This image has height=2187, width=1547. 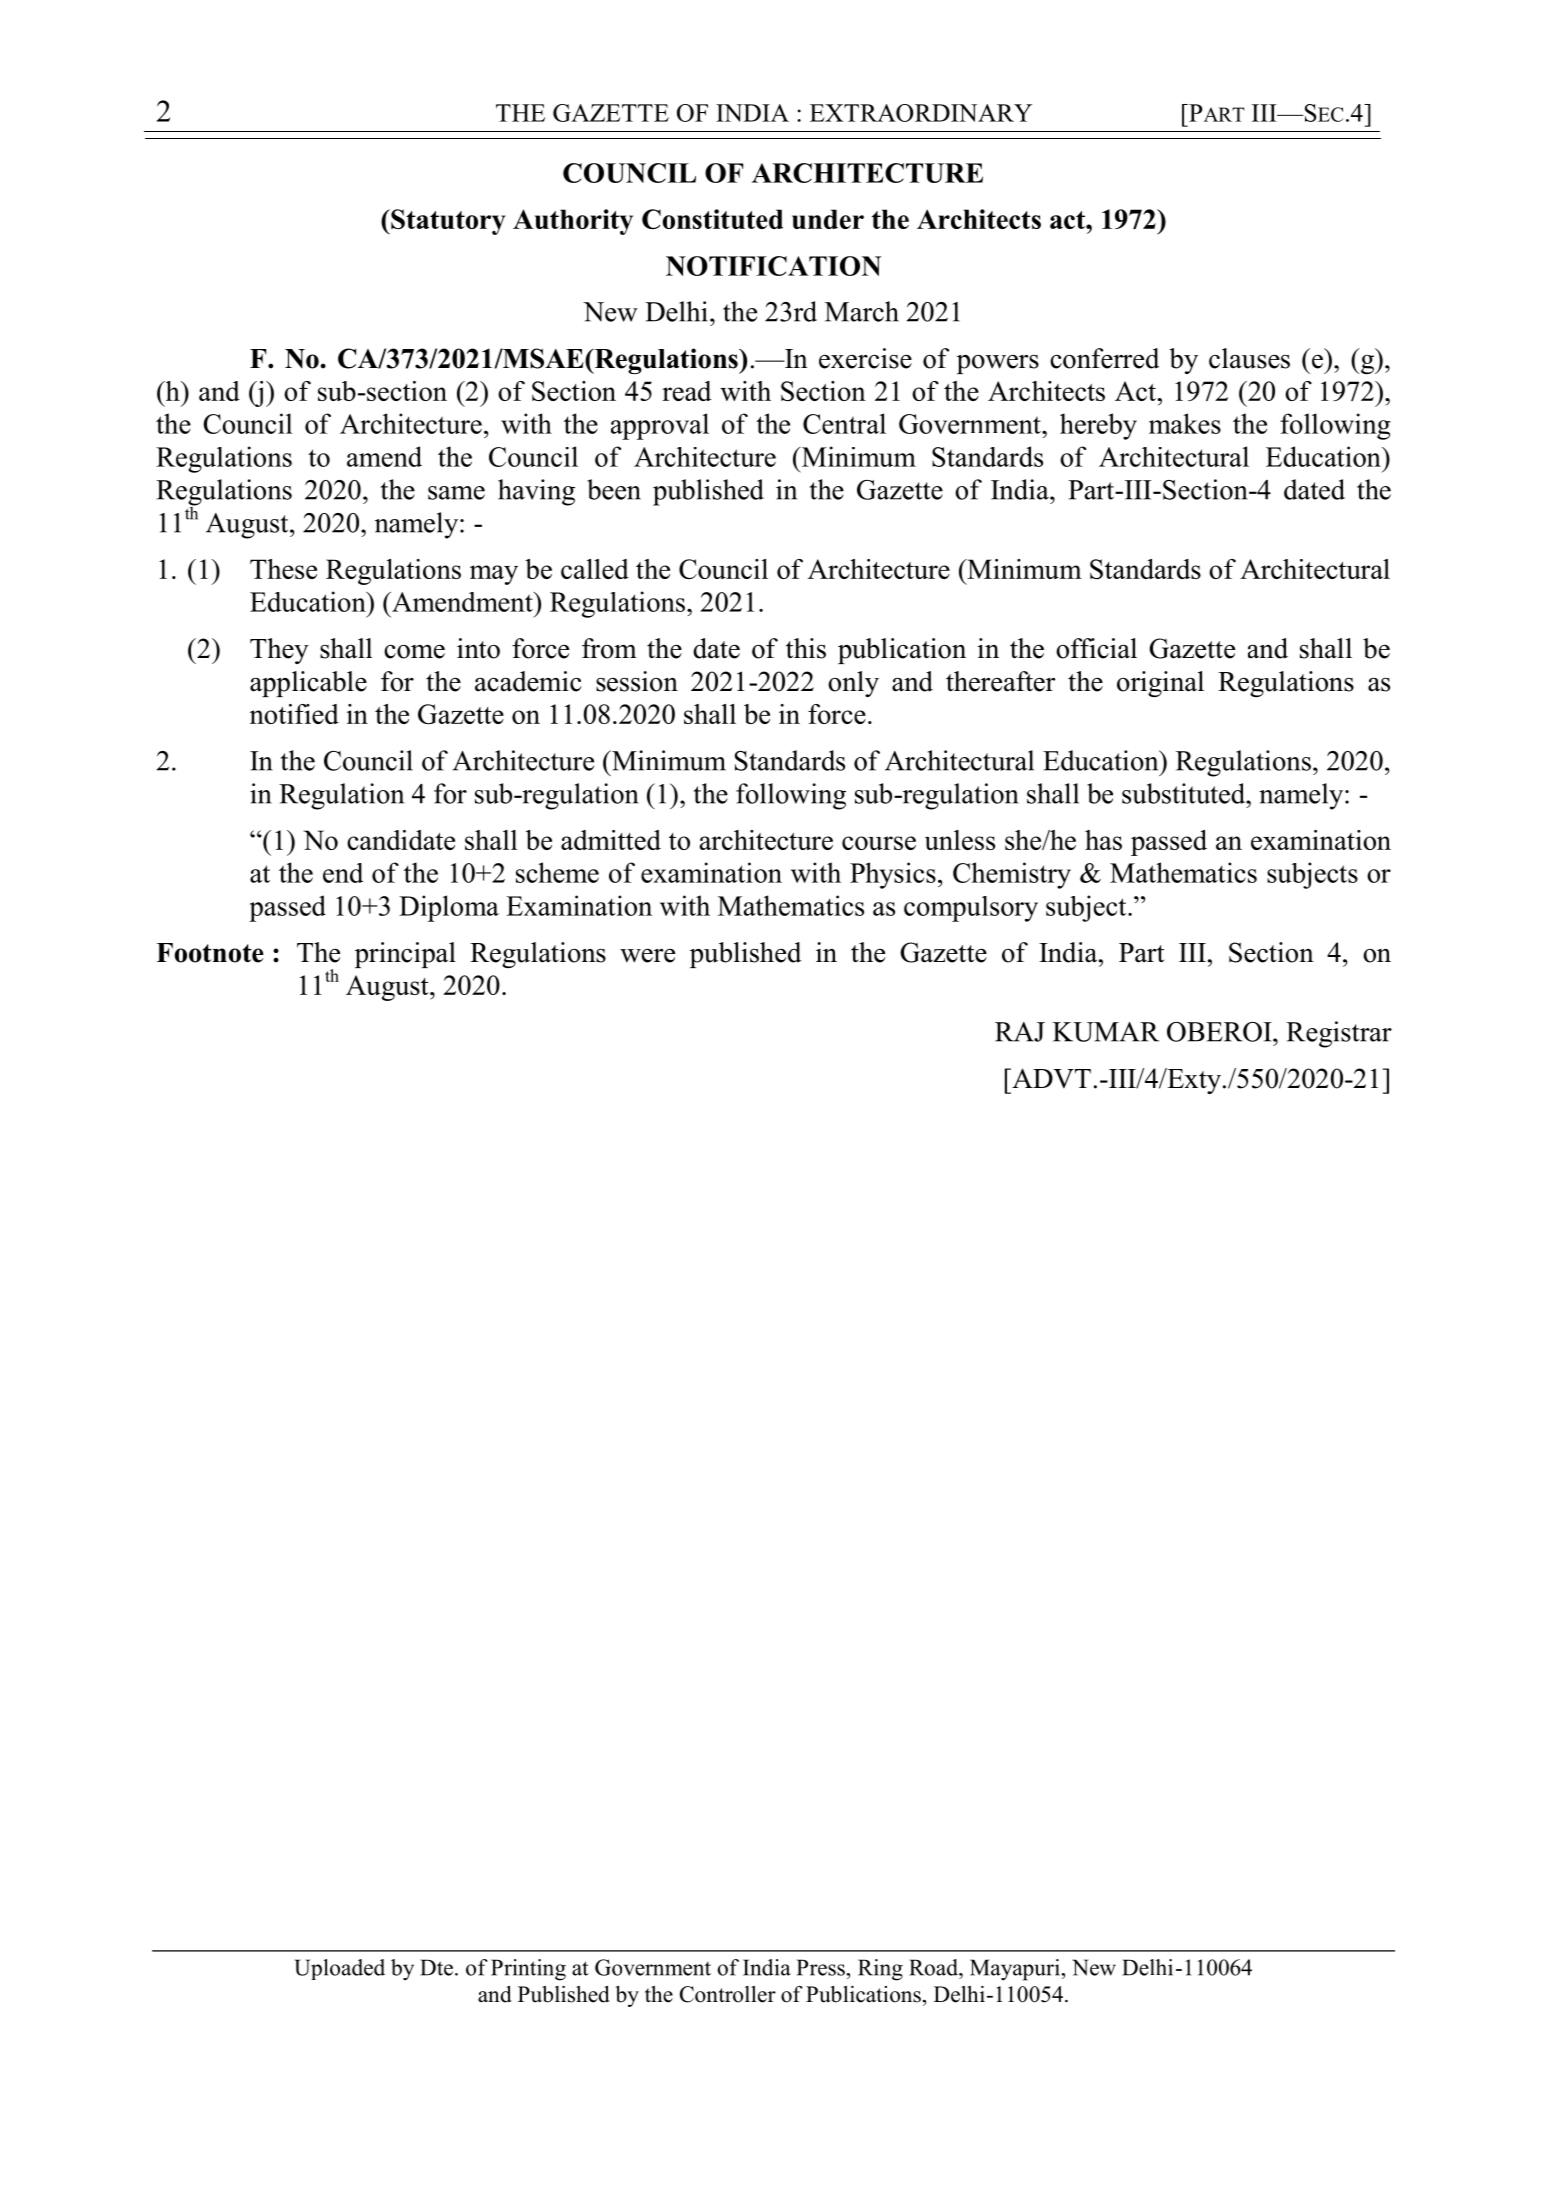 I want to click on clauses, so click(x=1249, y=358).
